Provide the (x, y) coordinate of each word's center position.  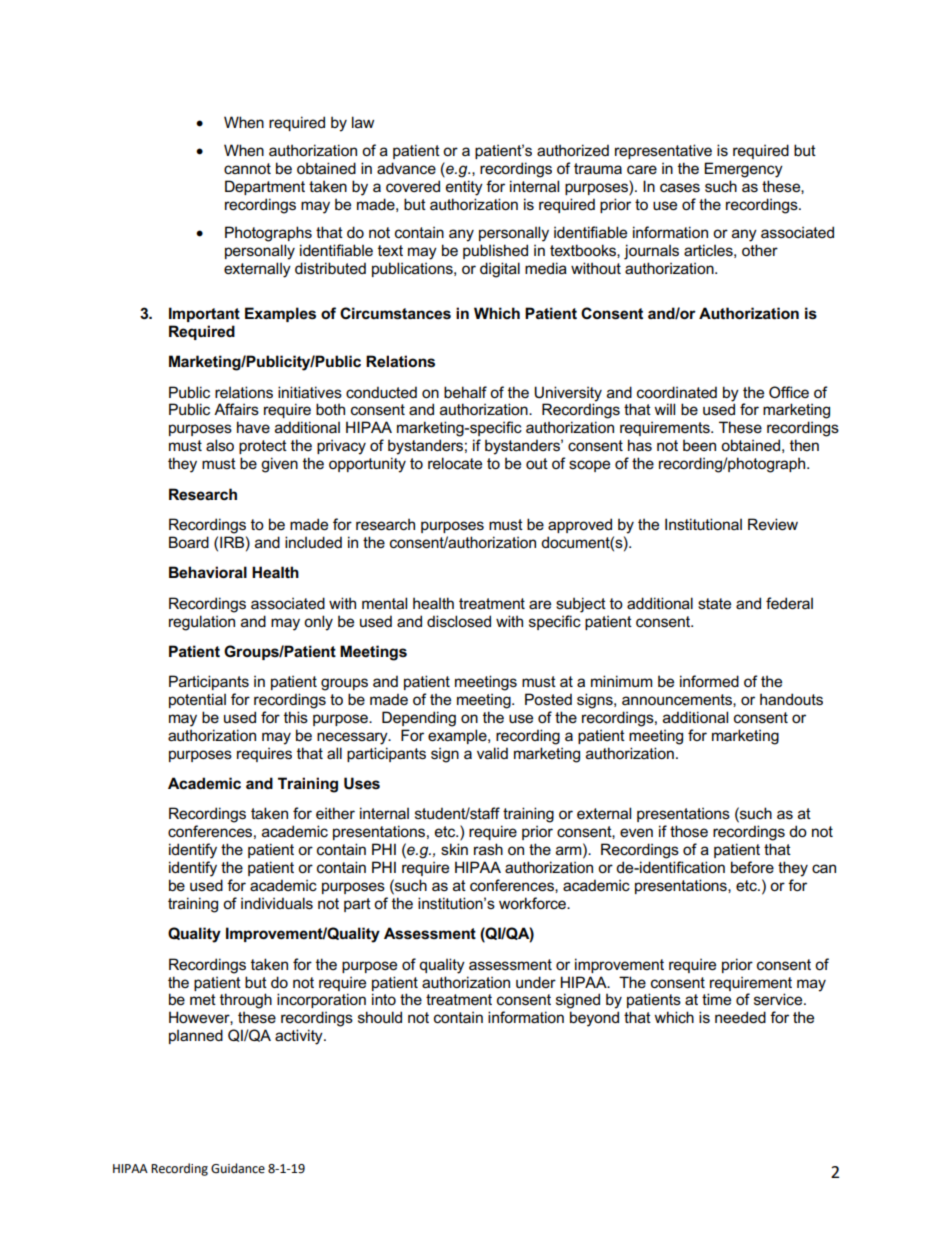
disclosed (459, 621)
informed (709, 681)
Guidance (238, 1168)
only (318, 623)
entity (464, 188)
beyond (594, 1019)
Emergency (743, 170)
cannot (247, 168)
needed (740, 1017)
